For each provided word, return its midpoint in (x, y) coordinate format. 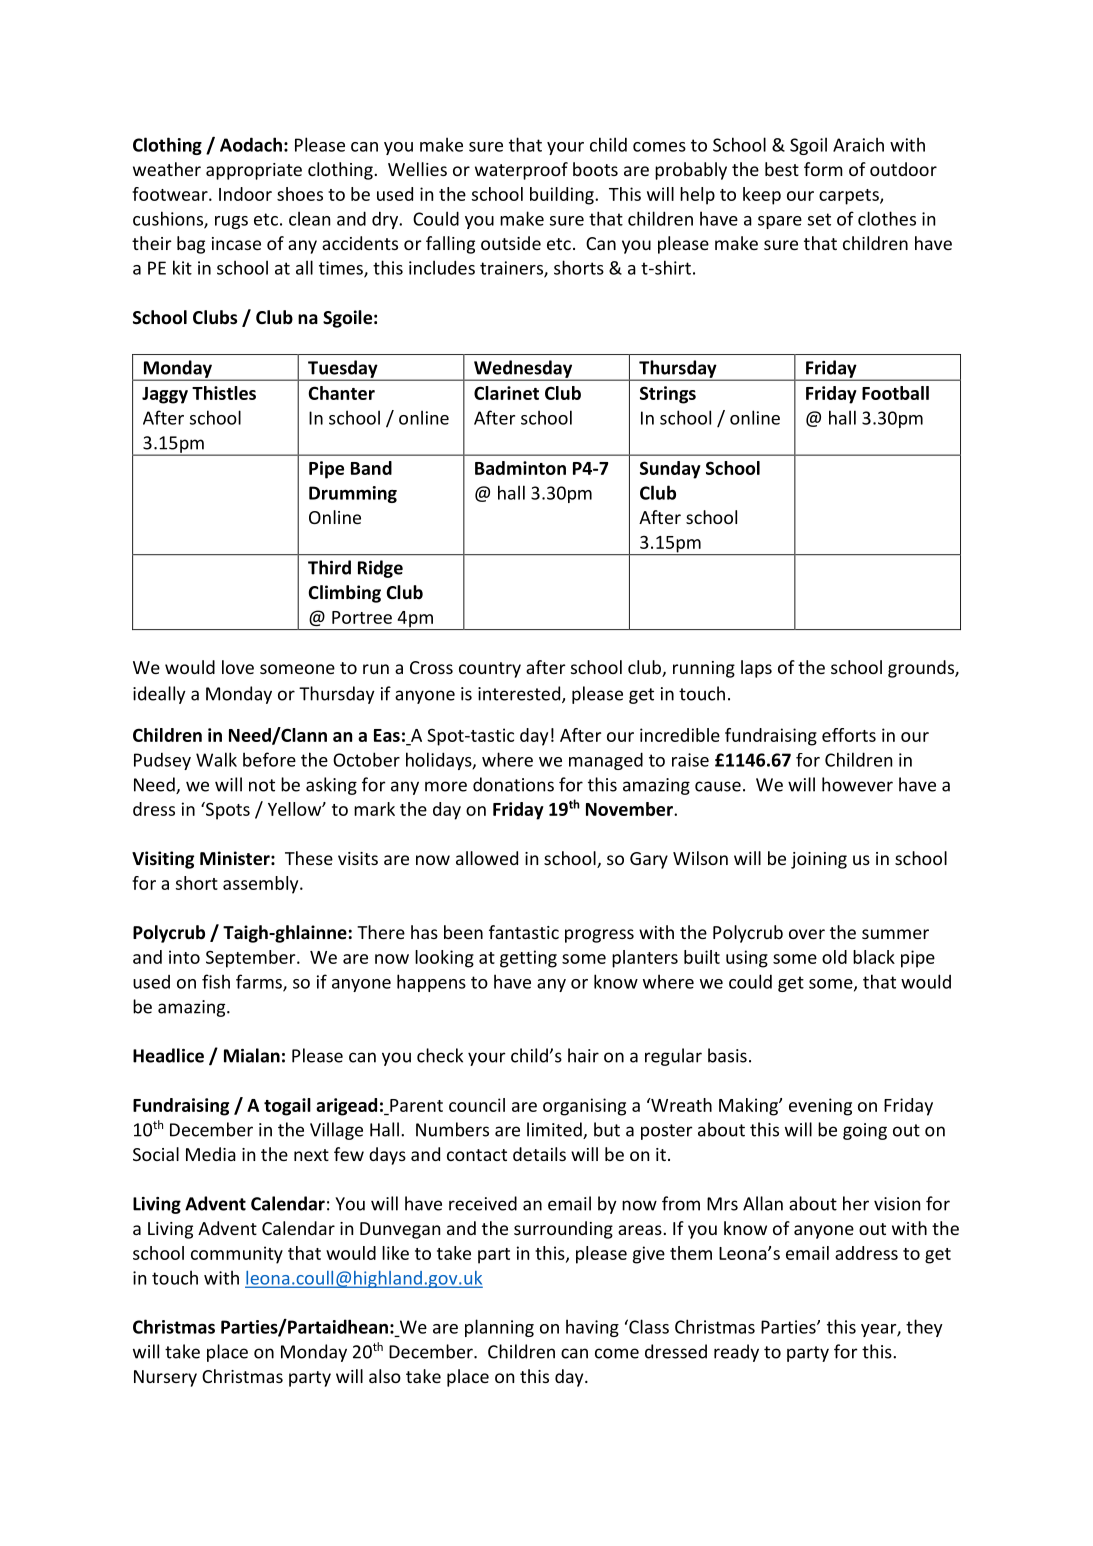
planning (499, 1328)
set (819, 219)
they (924, 1328)
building (563, 196)
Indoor (245, 194)
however (857, 784)
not (262, 785)
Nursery (165, 1378)
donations (513, 784)
